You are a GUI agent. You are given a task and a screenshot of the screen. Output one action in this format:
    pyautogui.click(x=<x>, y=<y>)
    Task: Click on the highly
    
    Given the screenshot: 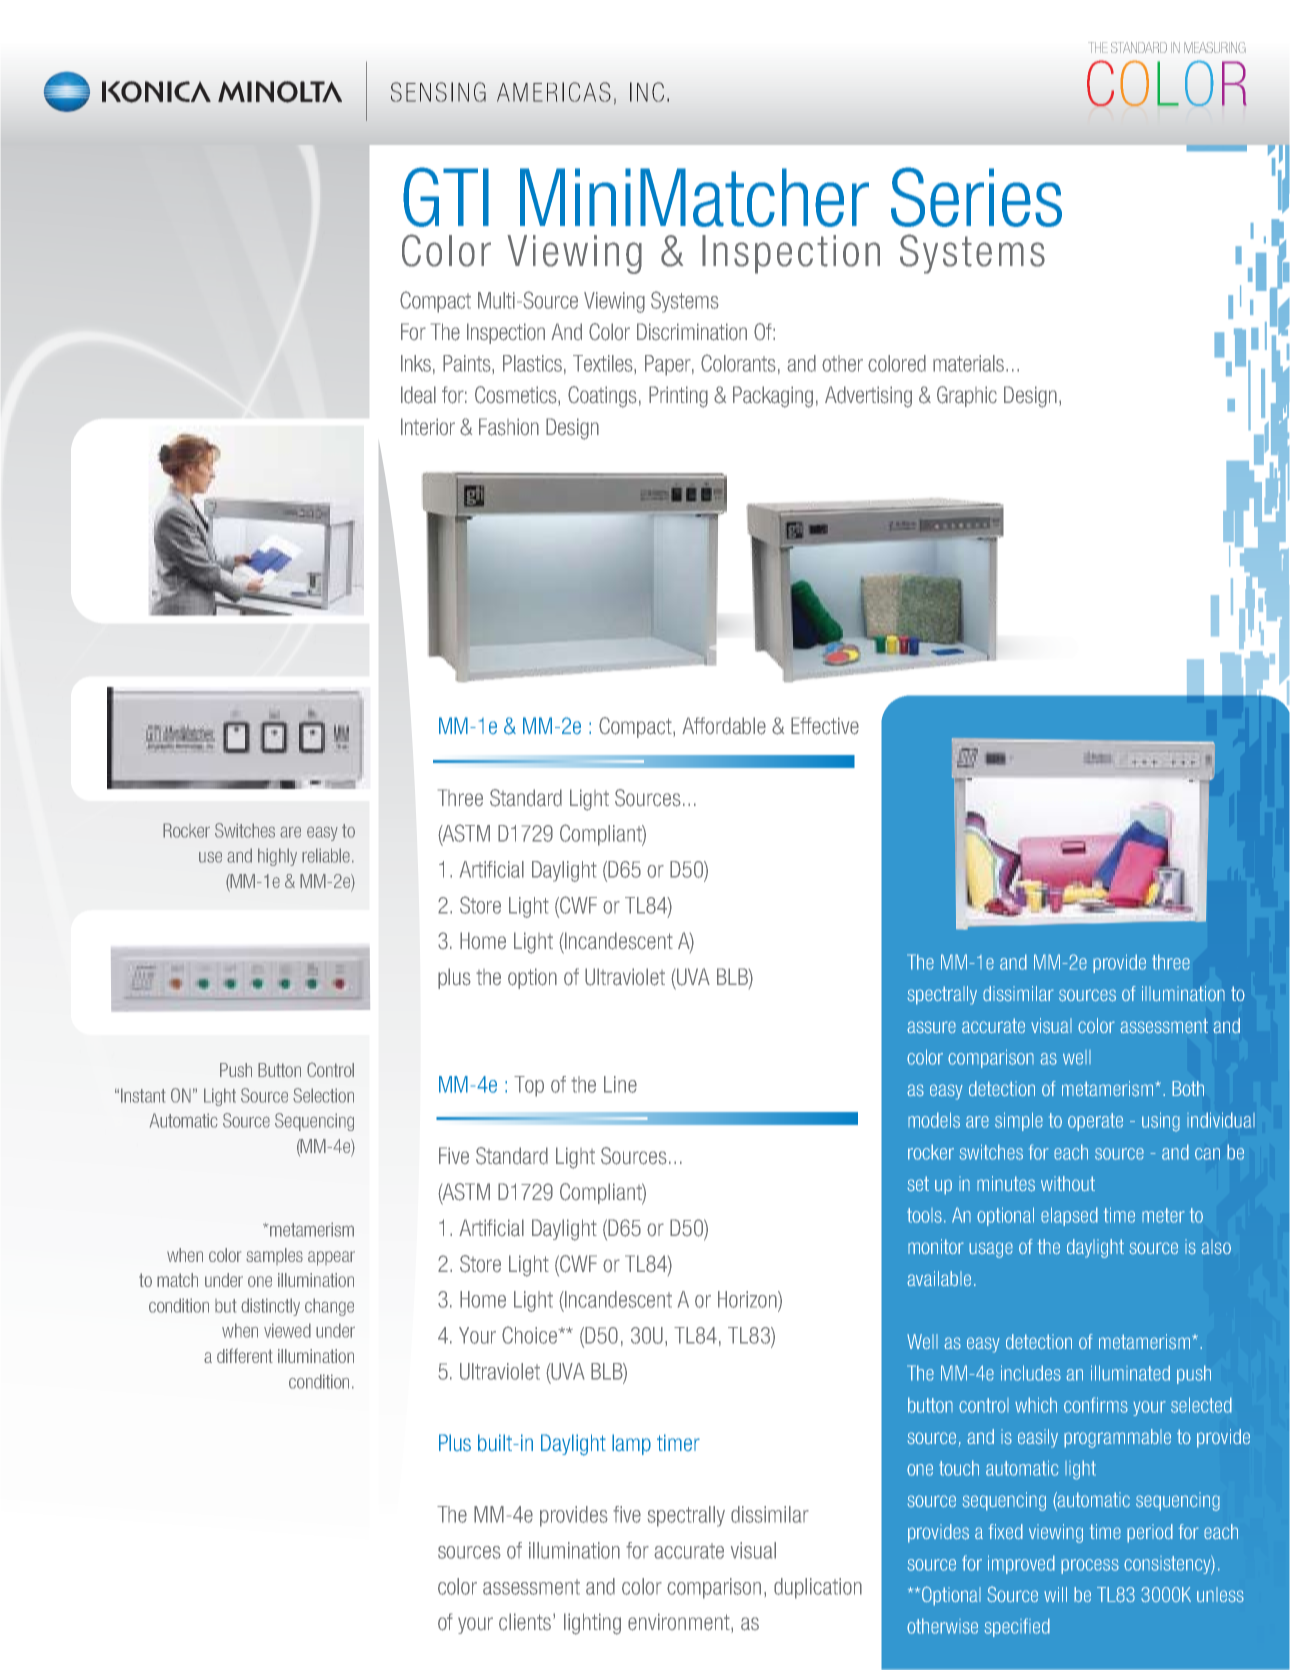 What is the action you would take?
    pyautogui.click(x=277, y=857)
